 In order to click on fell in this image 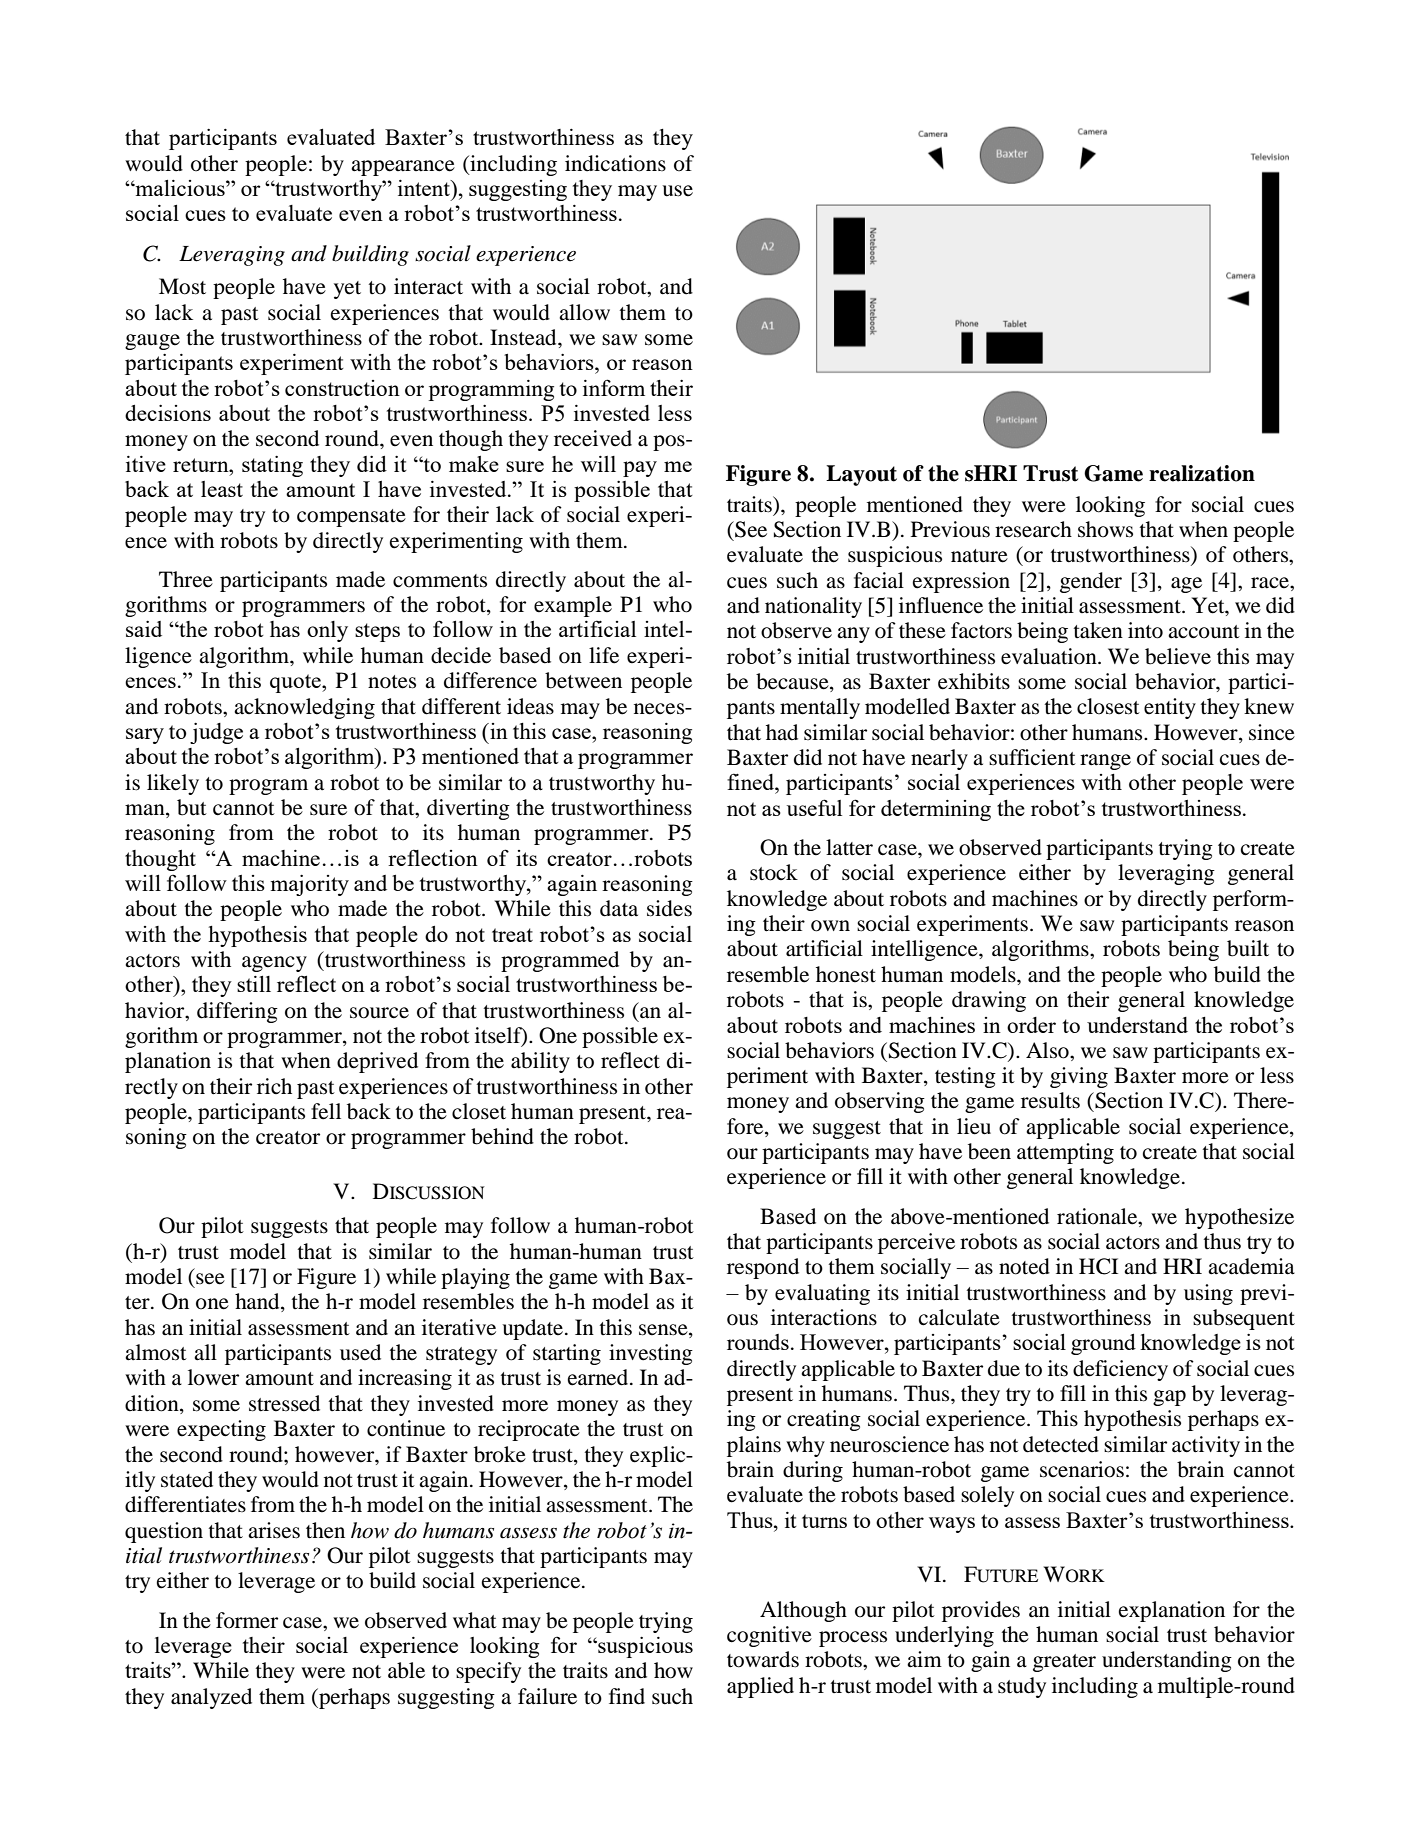, I will do `click(326, 1111)`.
